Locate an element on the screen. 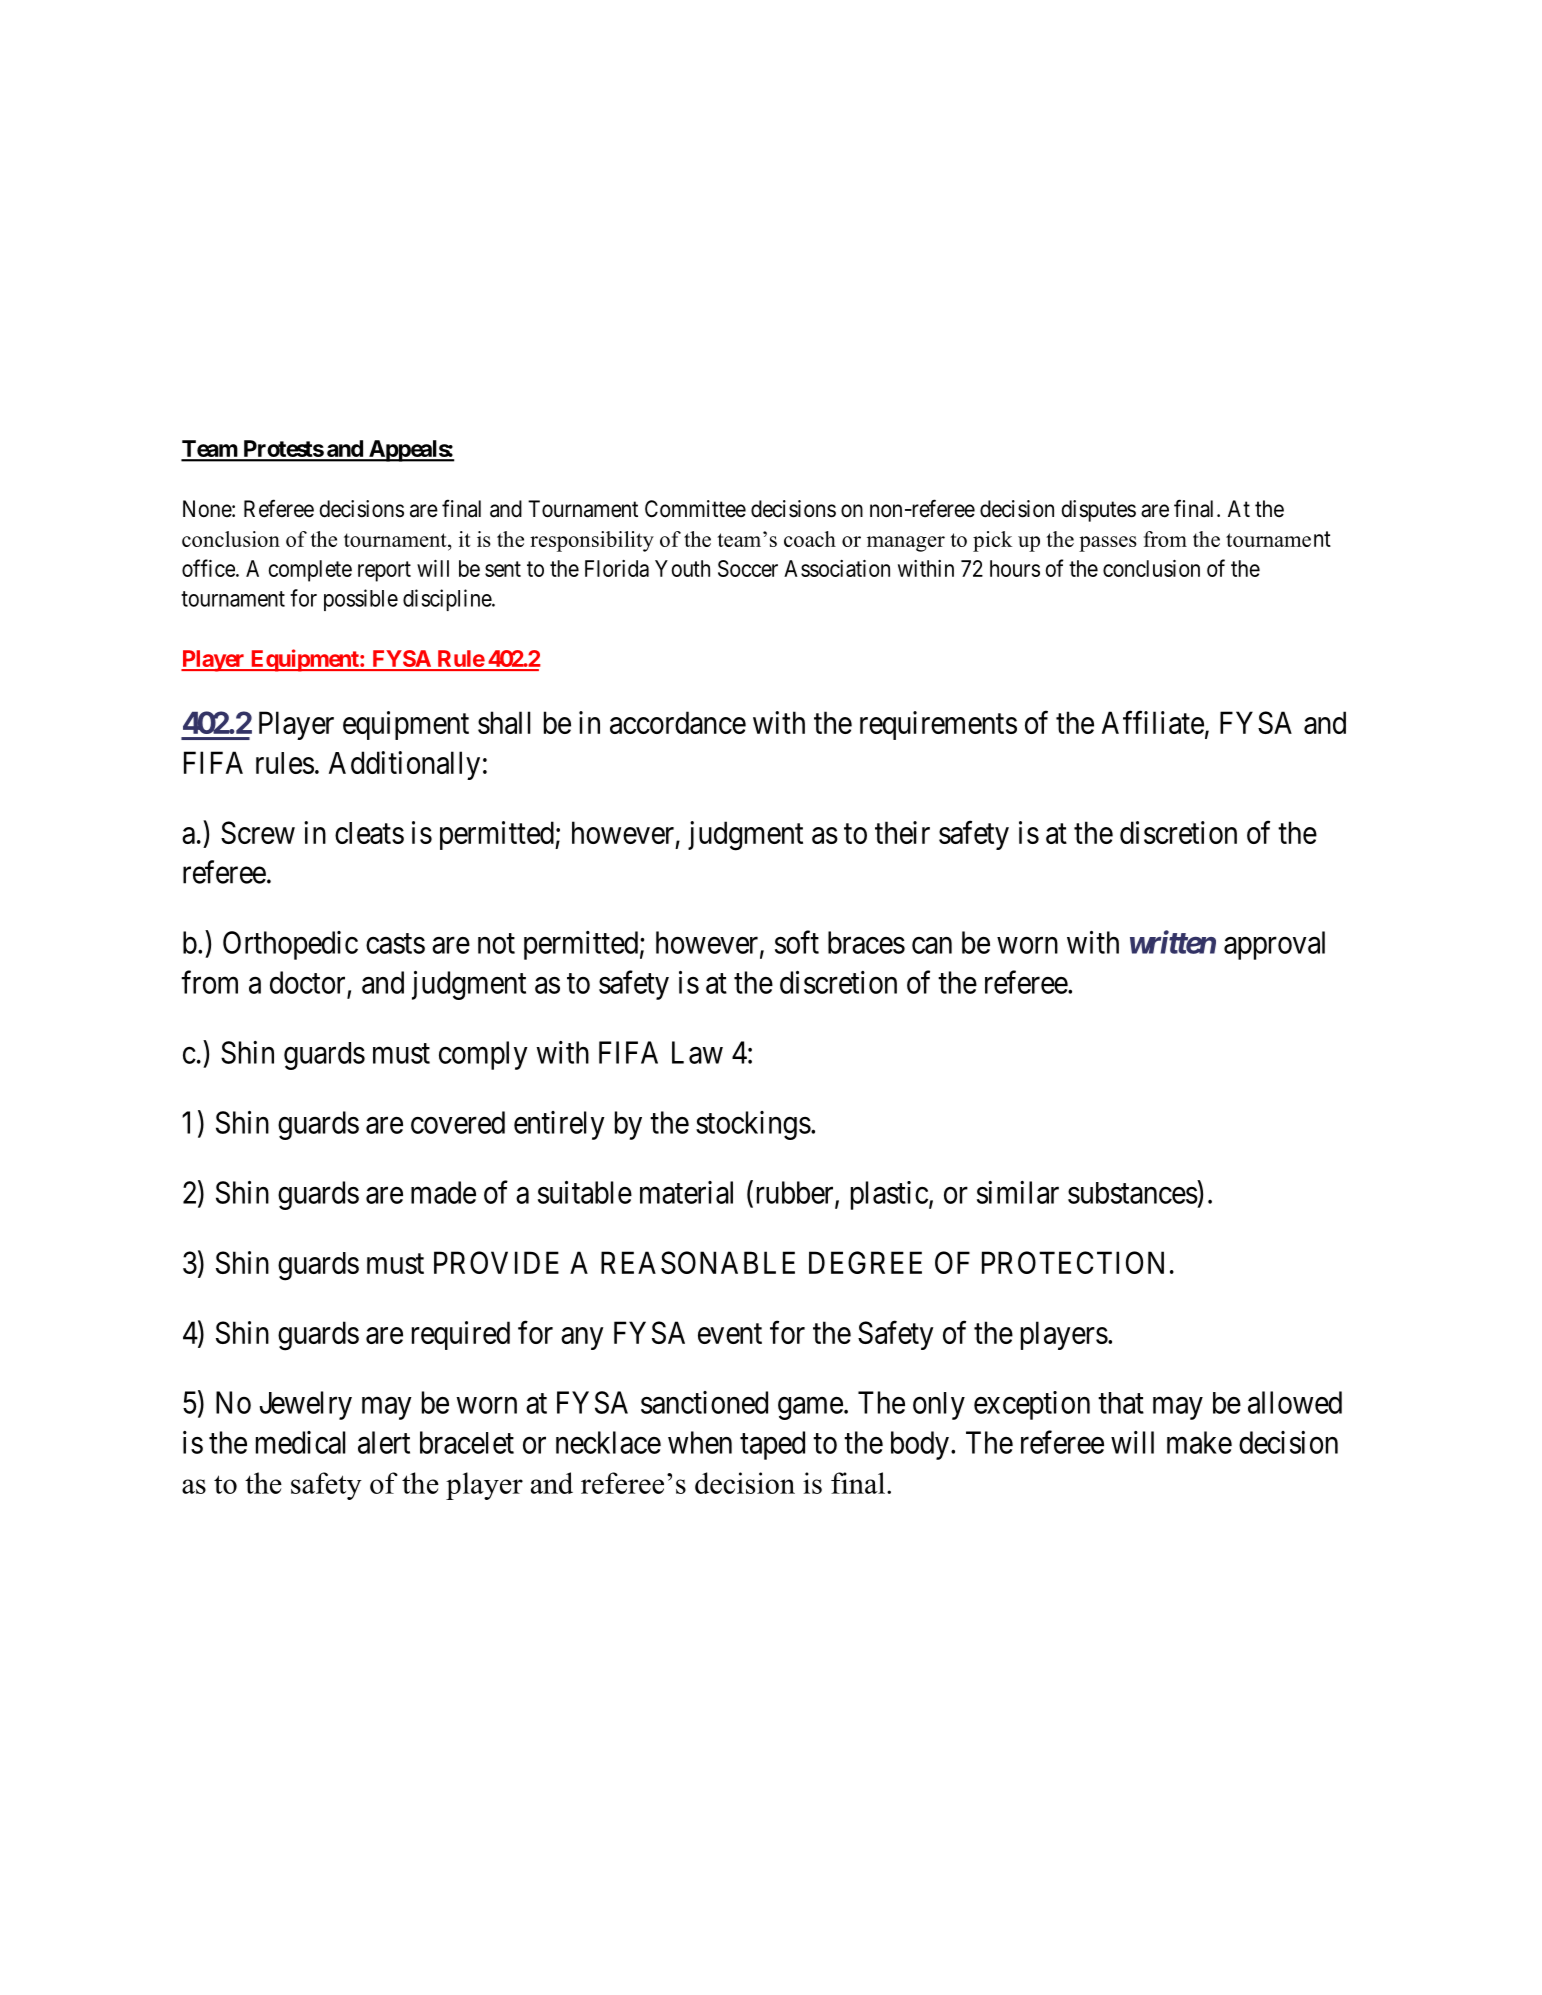 The image size is (1542, 1995). complete is located at coordinates (310, 571).
